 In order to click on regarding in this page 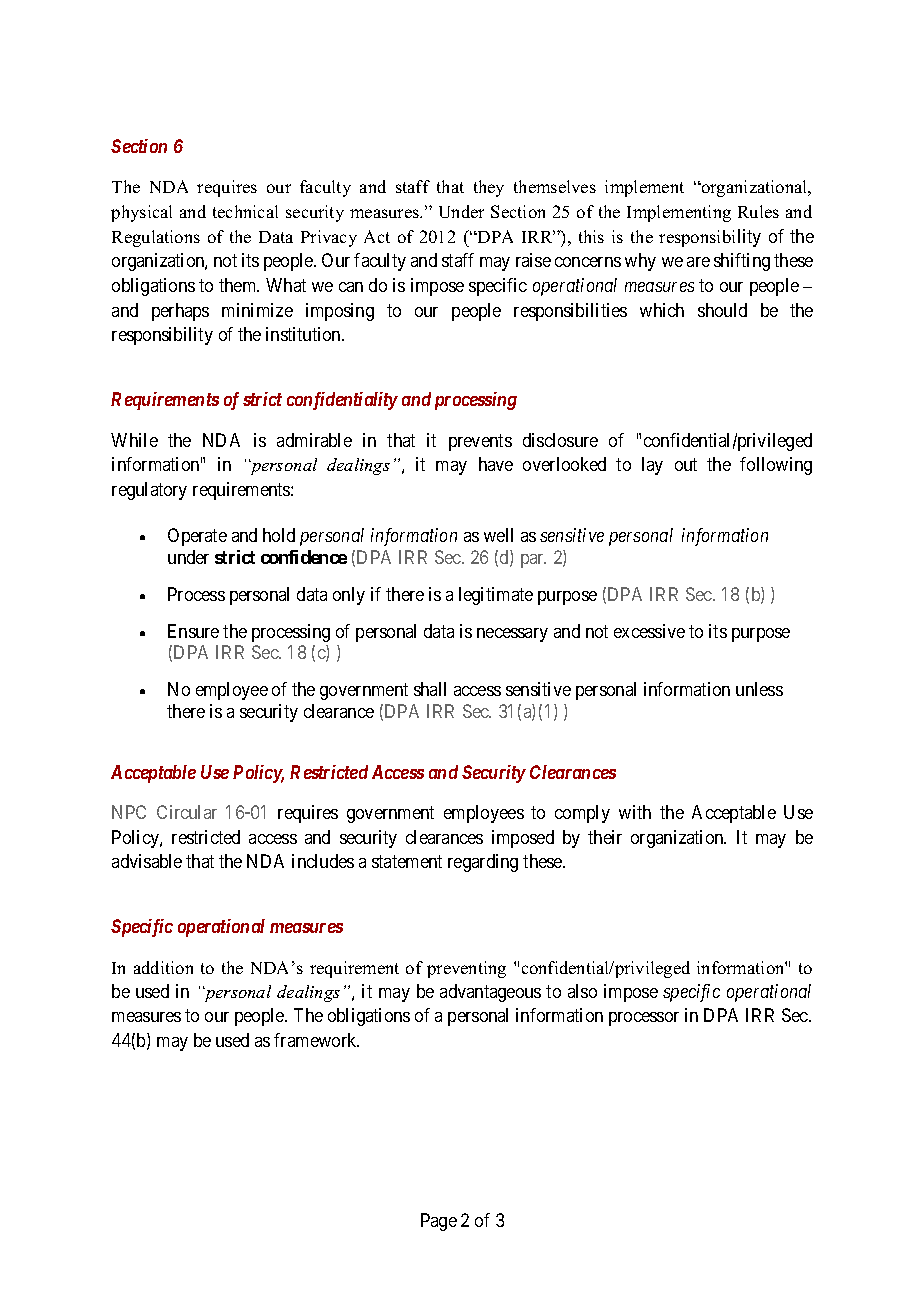, I will do `click(483, 863)`.
